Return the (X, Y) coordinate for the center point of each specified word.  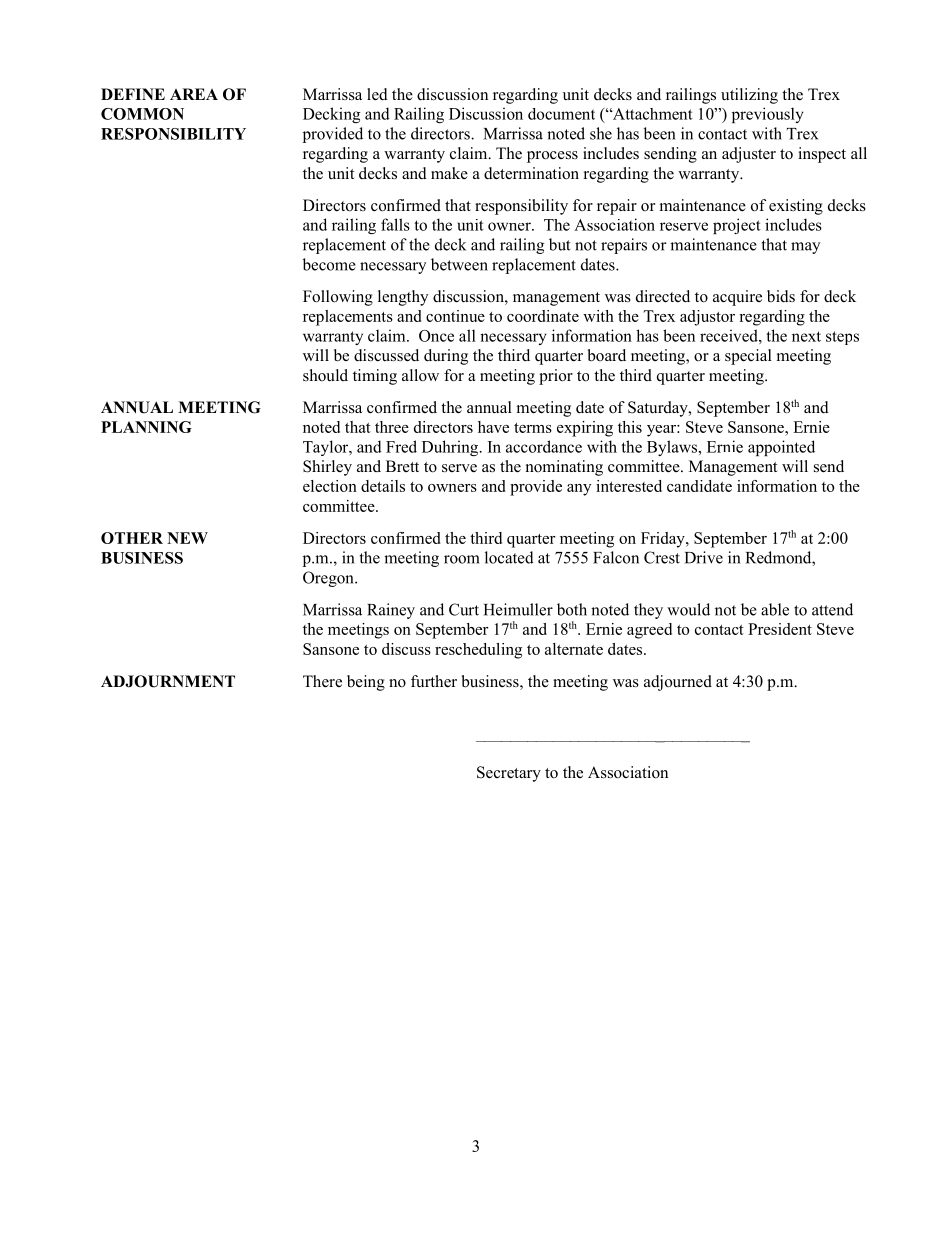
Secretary (509, 774)
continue (455, 316)
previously (768, 115)
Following (338, 298)
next (806, 336)
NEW (187, 538)
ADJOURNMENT (168, 681)
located (509, 557)
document (561, 114)
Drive (704, 557)
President (780, 629)
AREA (194, 94)
